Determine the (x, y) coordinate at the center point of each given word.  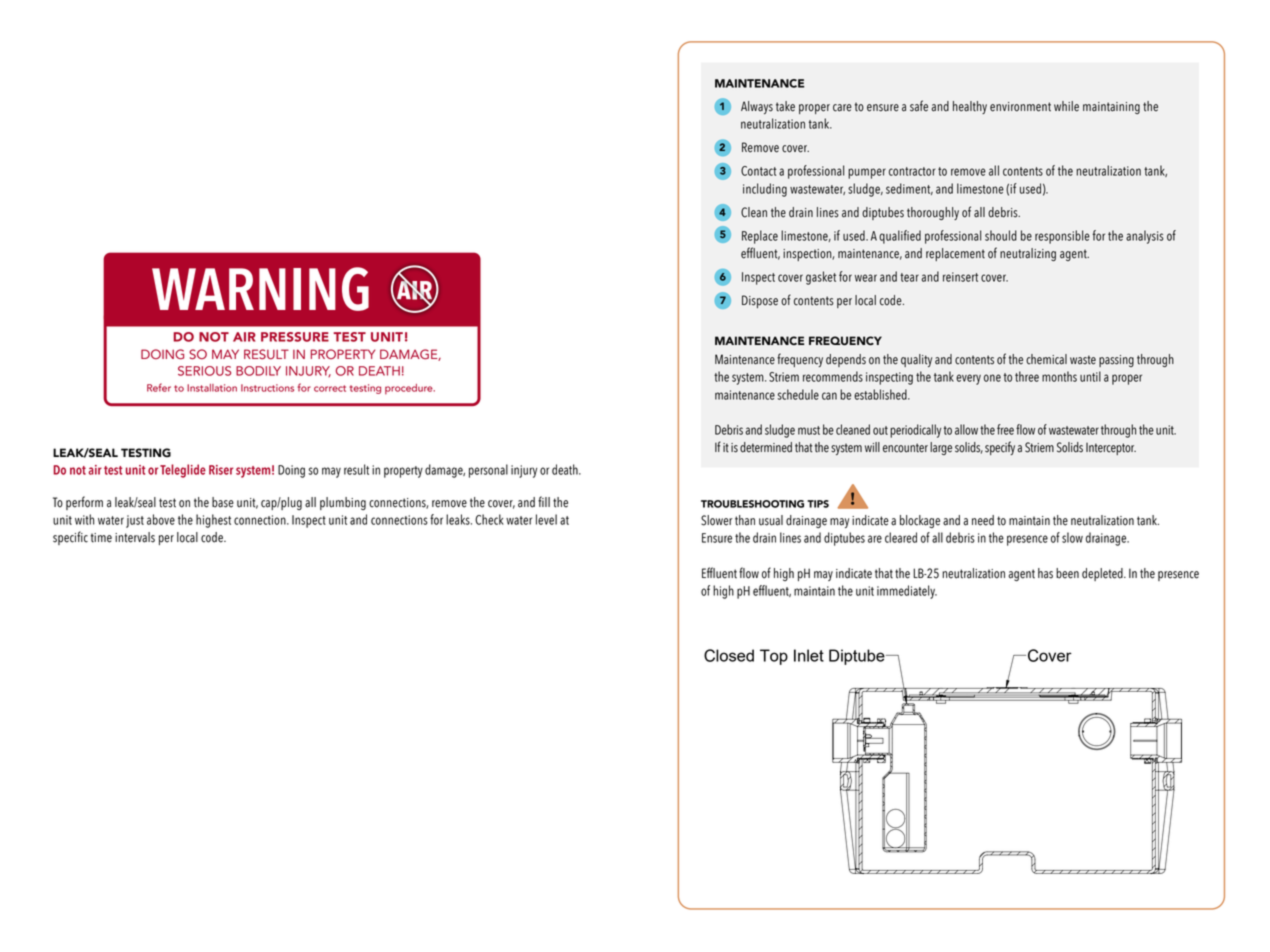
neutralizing (1028, 254)
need (983, 520)
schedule (798, 394)
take (785, 106)
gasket (821, 278)
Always (757, 107)
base (223, 502)
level (546, 519)
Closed (729, 655)
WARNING (260, 289)
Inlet (809, 655)
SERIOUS (204, 371)
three (1027, 376)
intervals (135, 537)
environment (1020, 107)
